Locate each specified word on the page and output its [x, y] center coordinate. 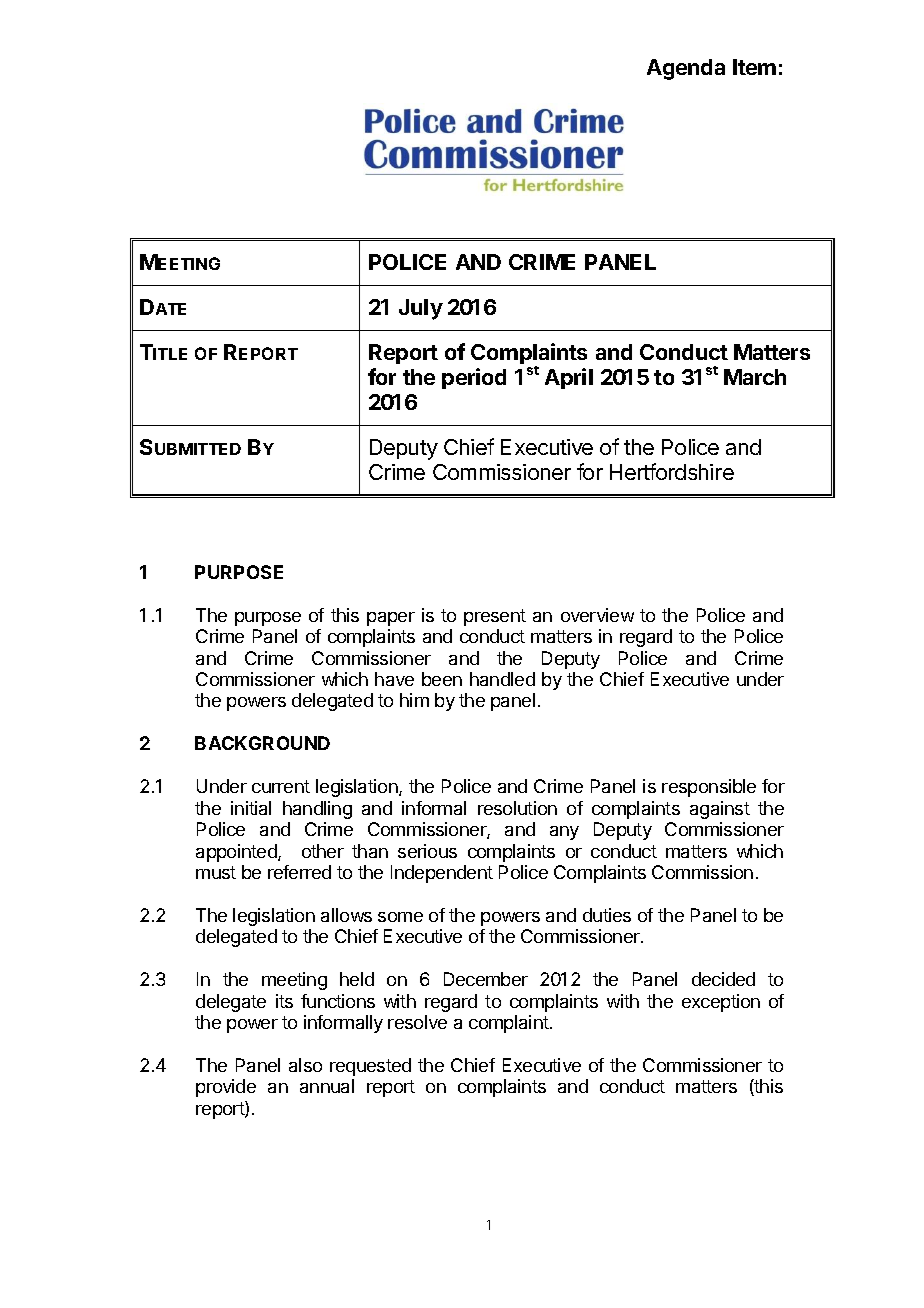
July [421, 309]
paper [391, 619]
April [569, 378]
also [305, 1065]
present [495, 617]
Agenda [686, 69]
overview [597, 615]
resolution [517, 808]
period [474, 378]
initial [251, 808]
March [755, 377]
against [720, 810]
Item [754, 67]
